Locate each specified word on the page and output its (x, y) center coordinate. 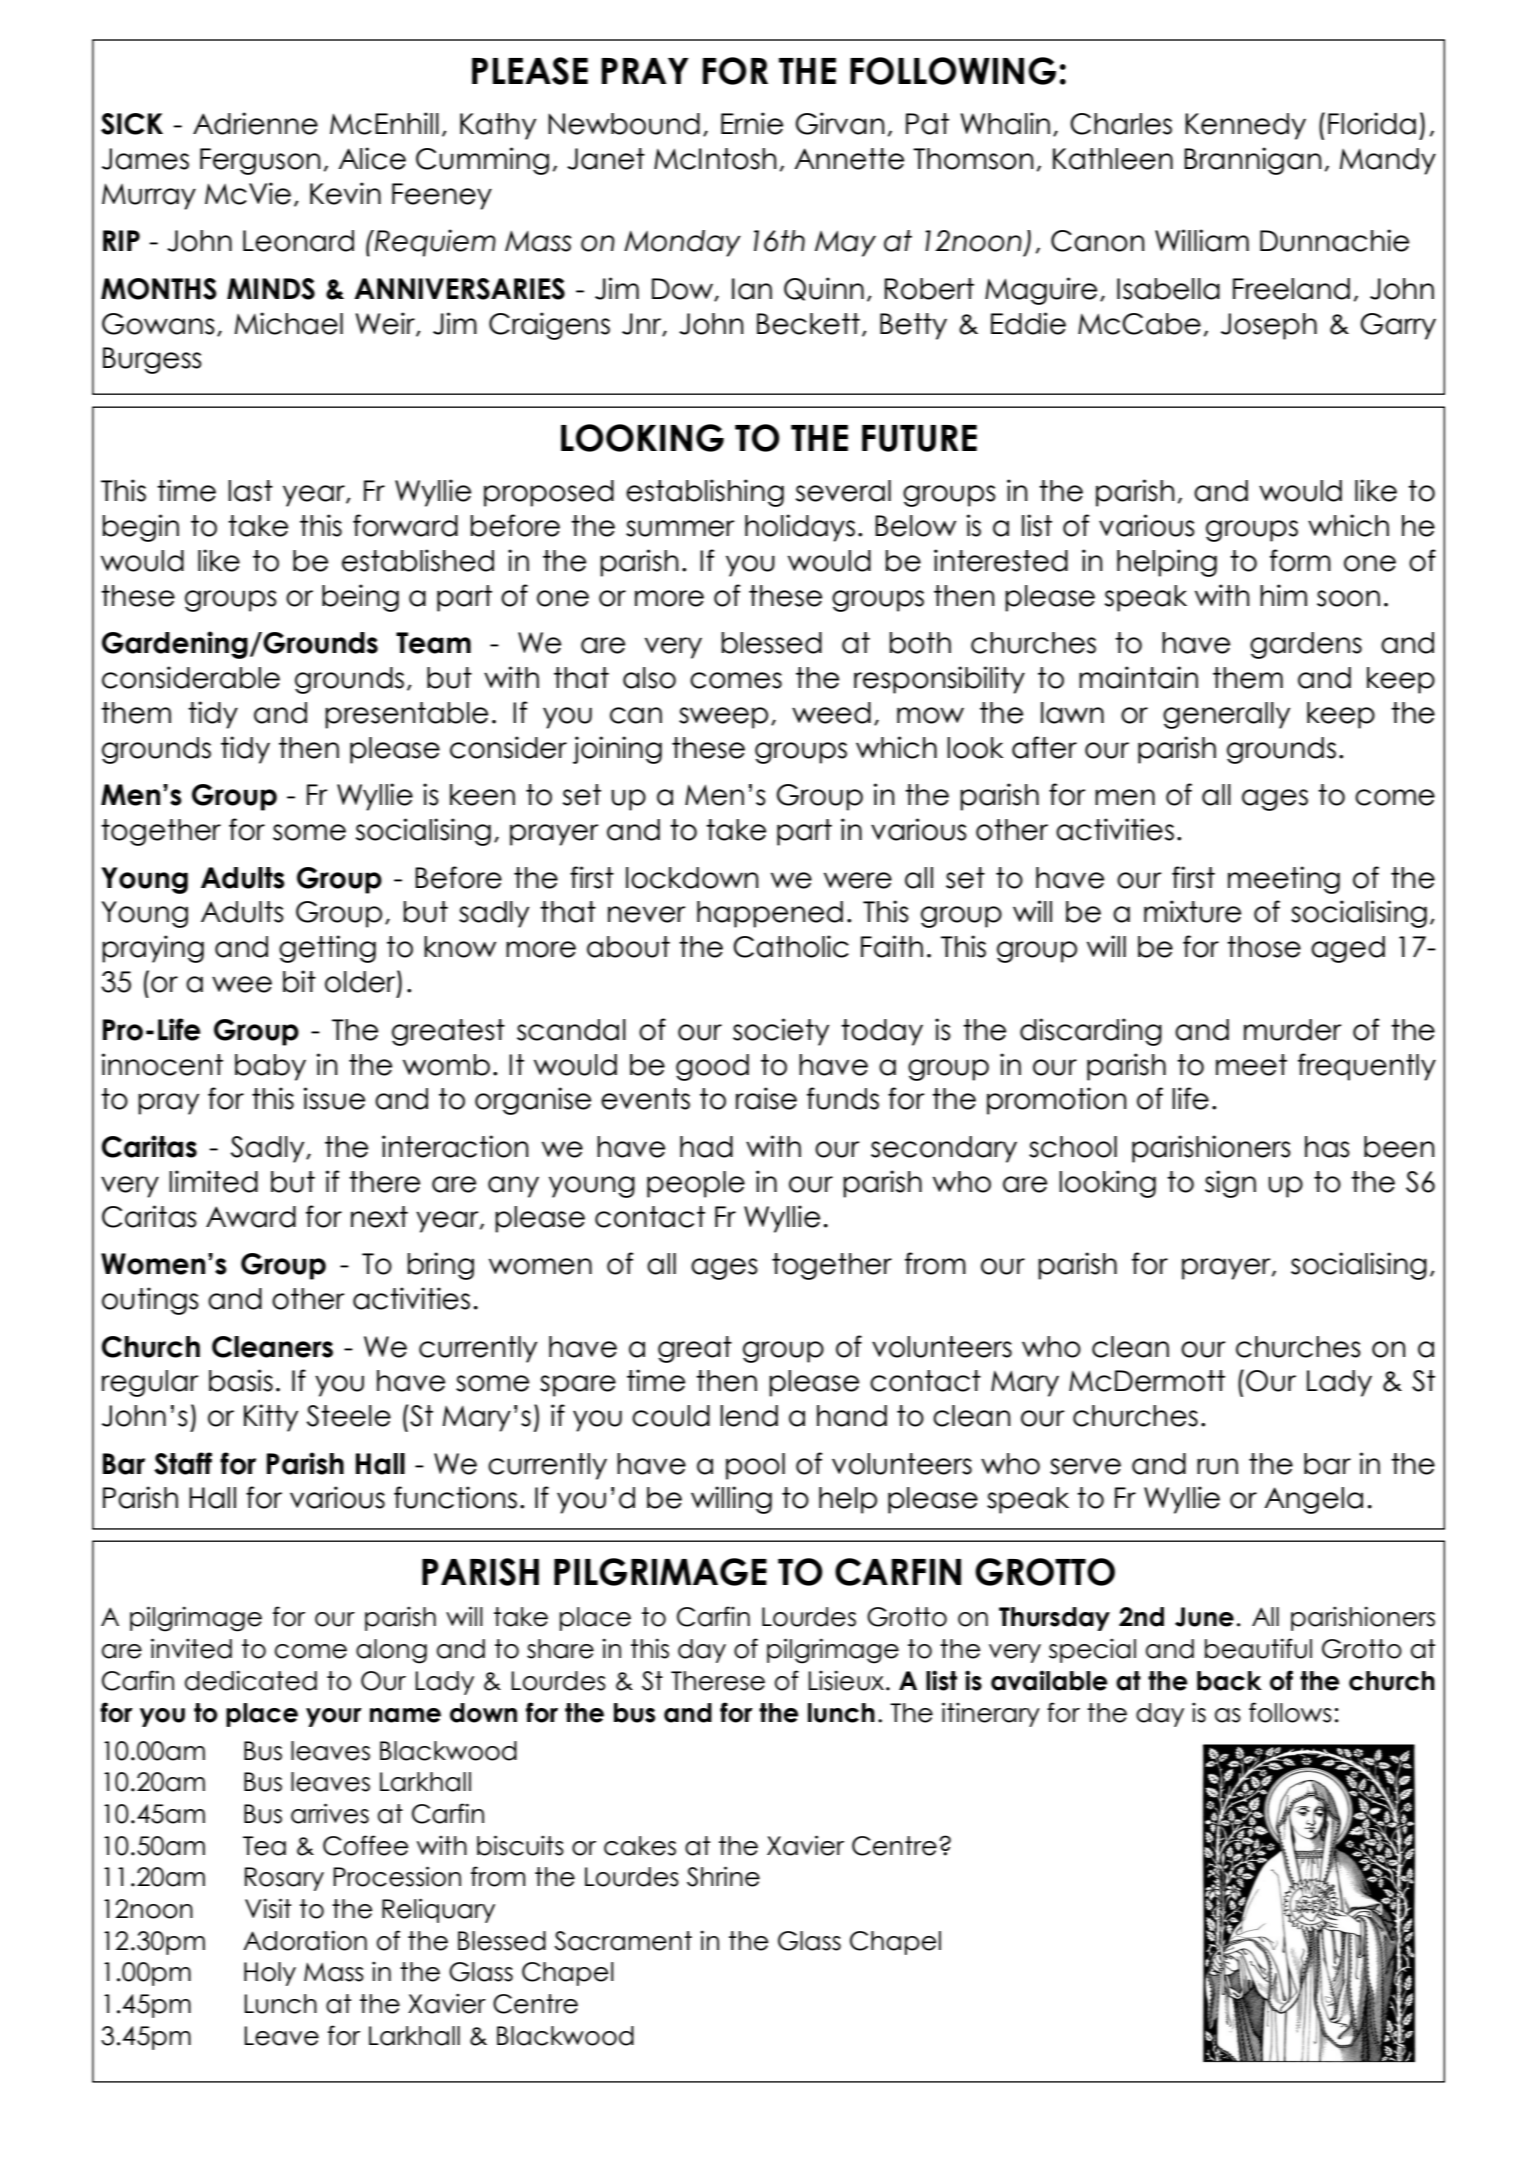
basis (241, 1380)
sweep (723, 718)
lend (749, 1416)
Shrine (723, 1876)
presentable (406, 715)
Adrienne (255, 123)
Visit (268, 1908)
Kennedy (1245, 126)
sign (1230, 1184)
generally (1226, 715)
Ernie (752, 123)
